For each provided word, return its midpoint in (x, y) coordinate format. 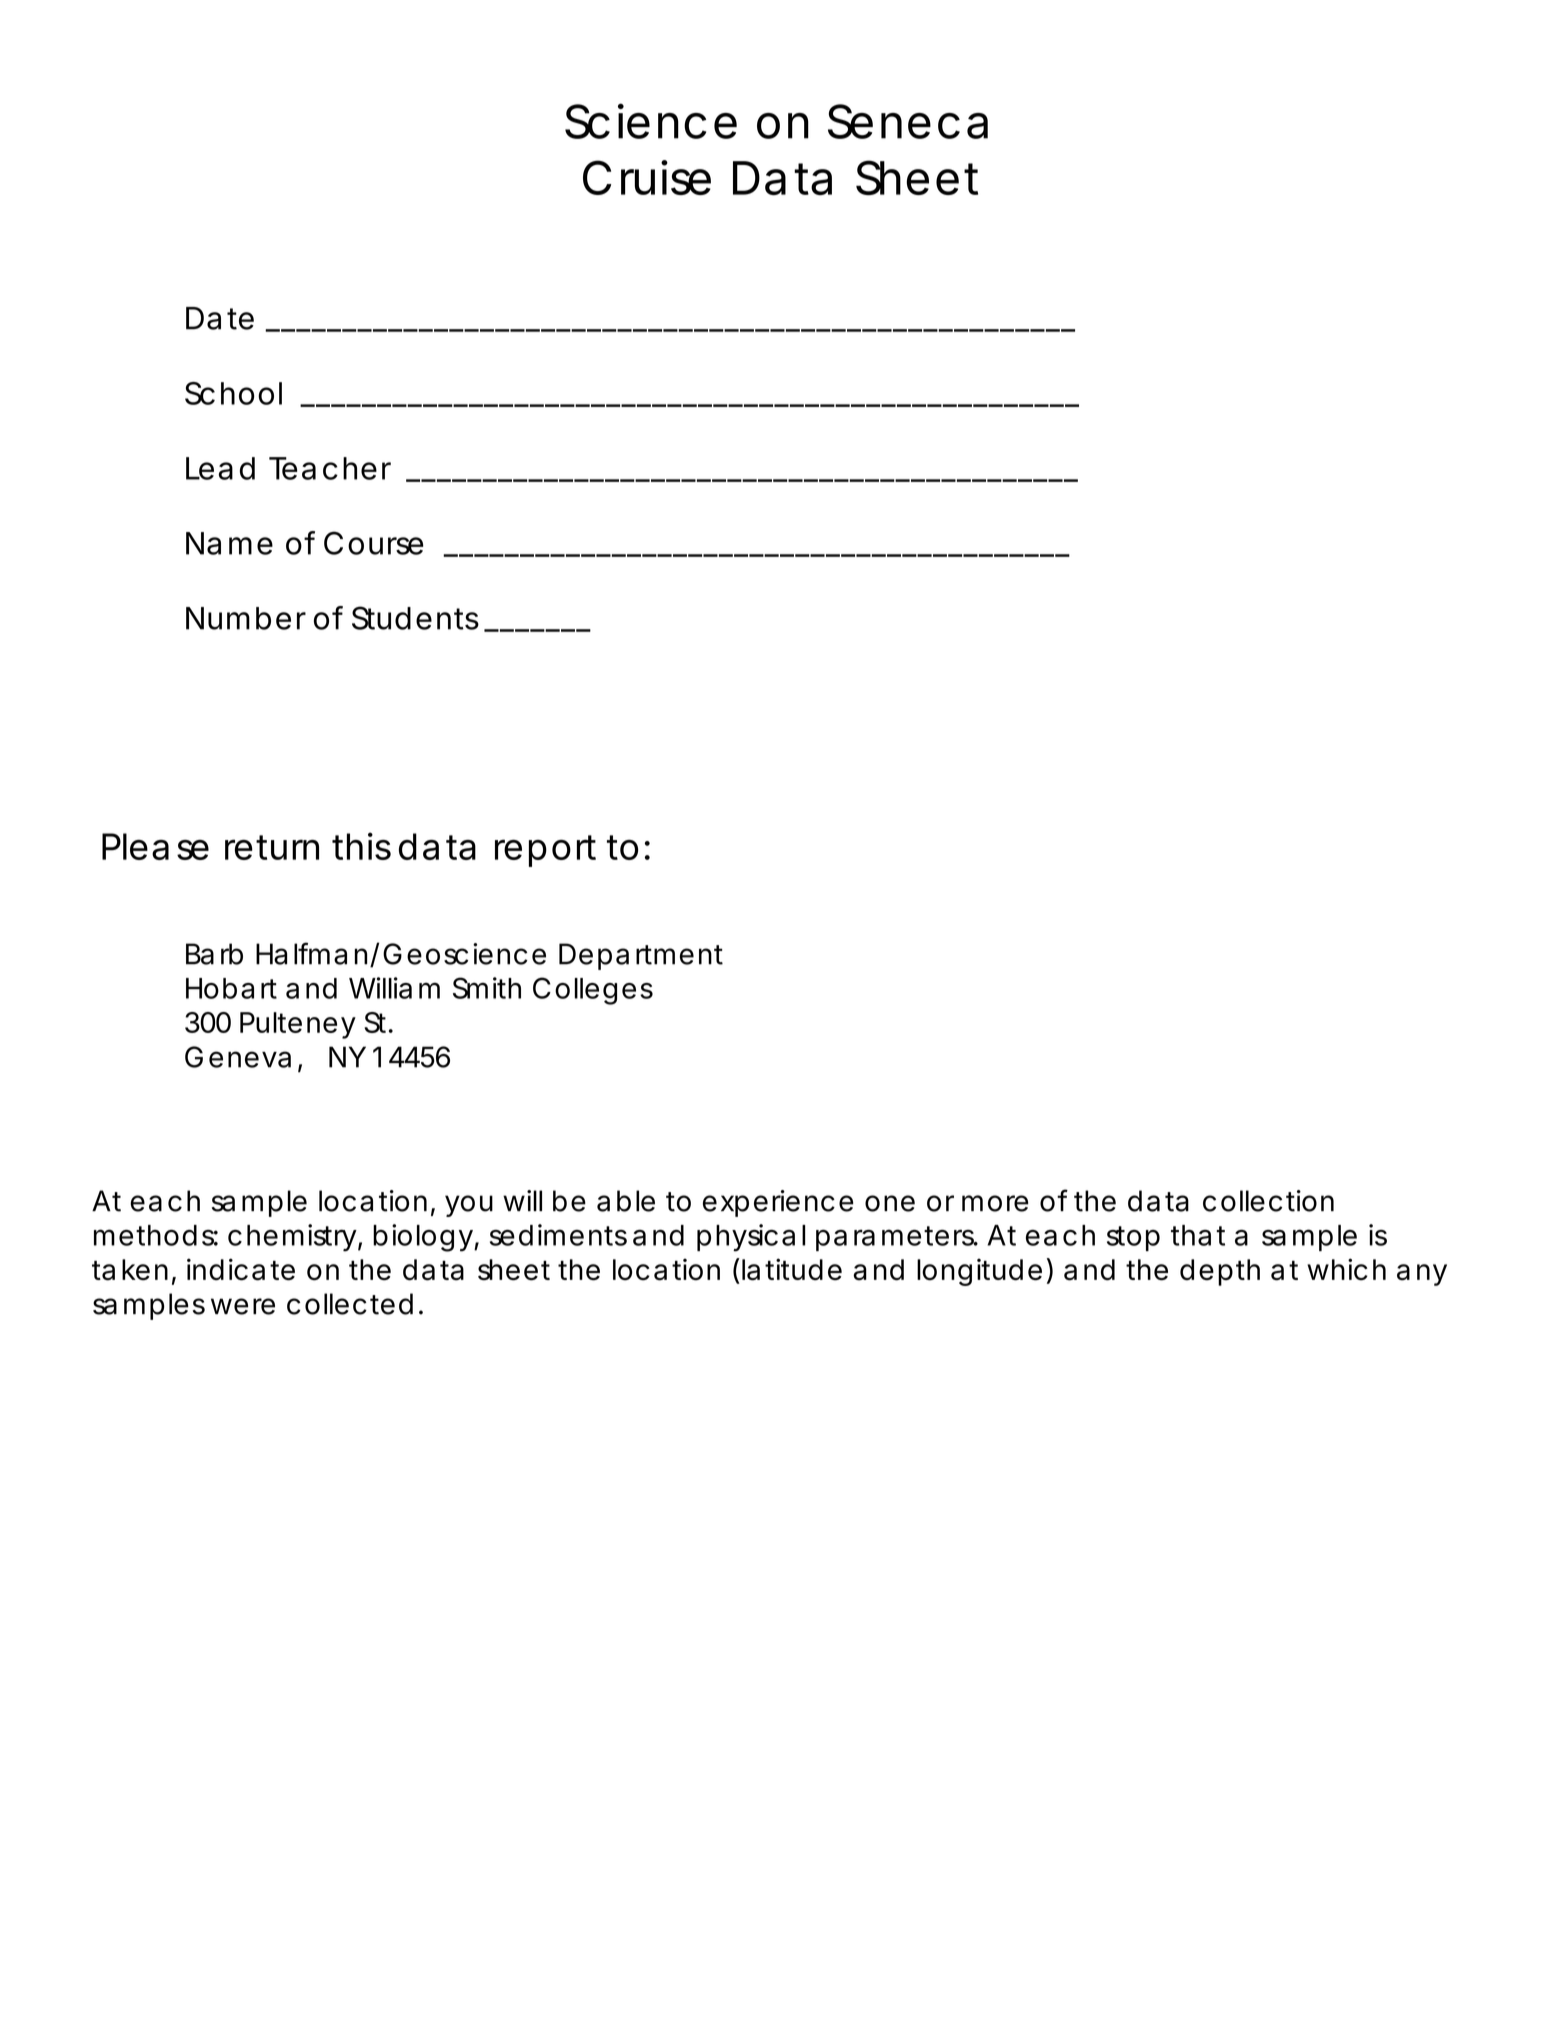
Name (229, 543)
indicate (241, 1269)
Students (415, 618)
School (233, 393)
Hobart (231, 988)
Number (246, 618)
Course (373, 543)
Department (641, 956)
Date (220, 318)
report (545, 851)
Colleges (593, 991)
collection (1268, 1201)
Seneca (908, 121)
